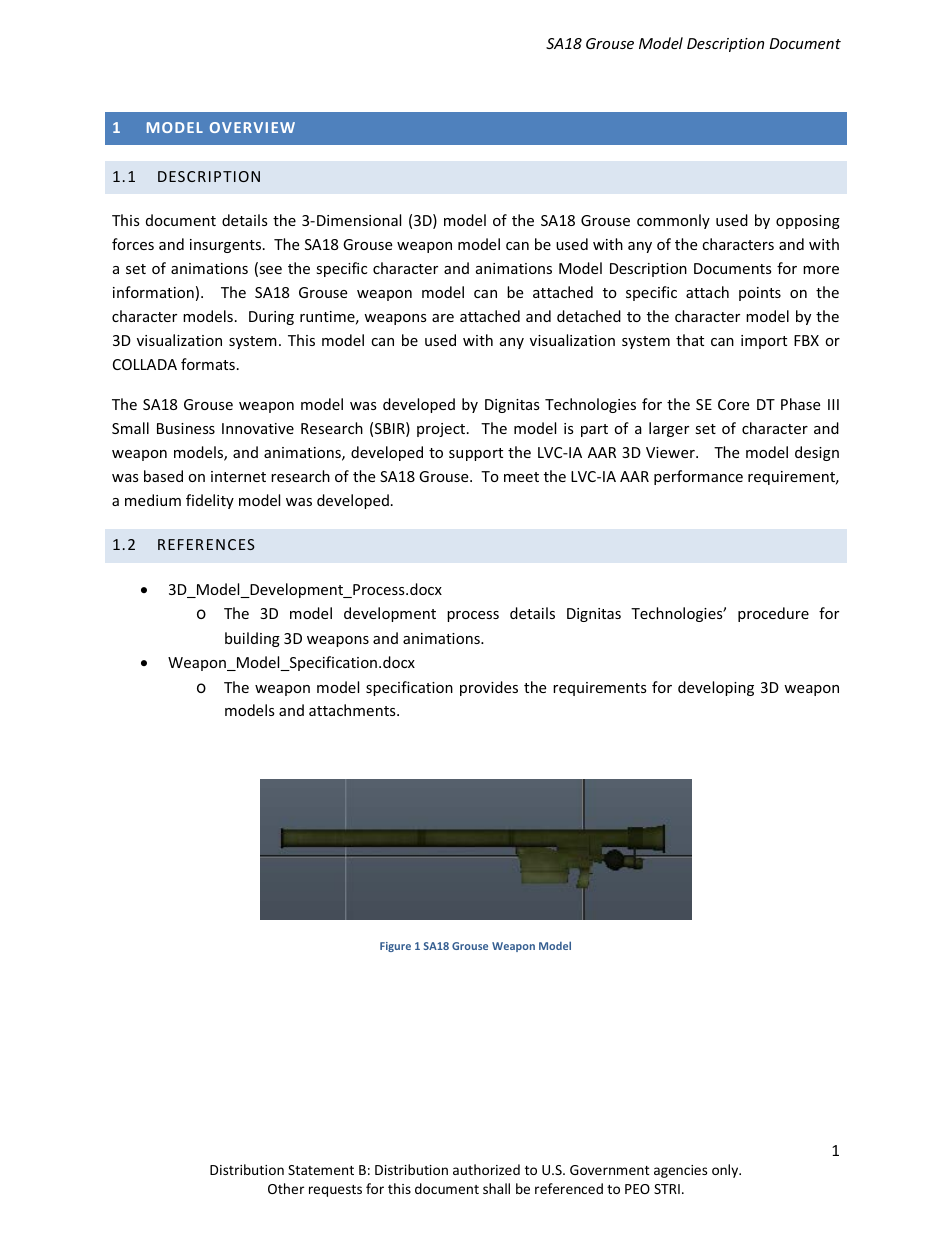 The width and height of the screenshot is (952, 1233). I want to click on developing, so click(716, 688).
